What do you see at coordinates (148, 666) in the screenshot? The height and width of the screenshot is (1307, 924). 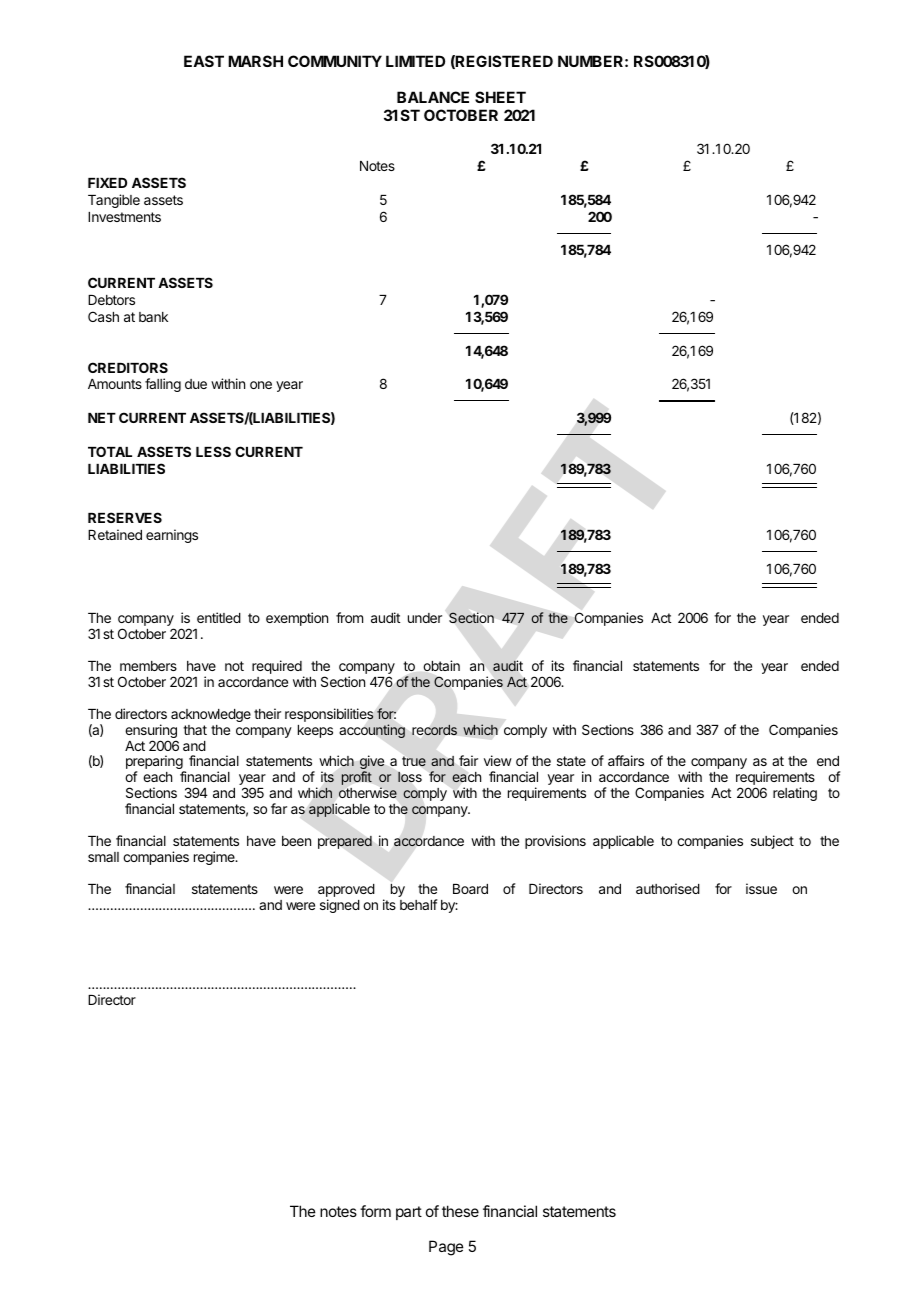 I see `members` at bounding box center [148, 666].
